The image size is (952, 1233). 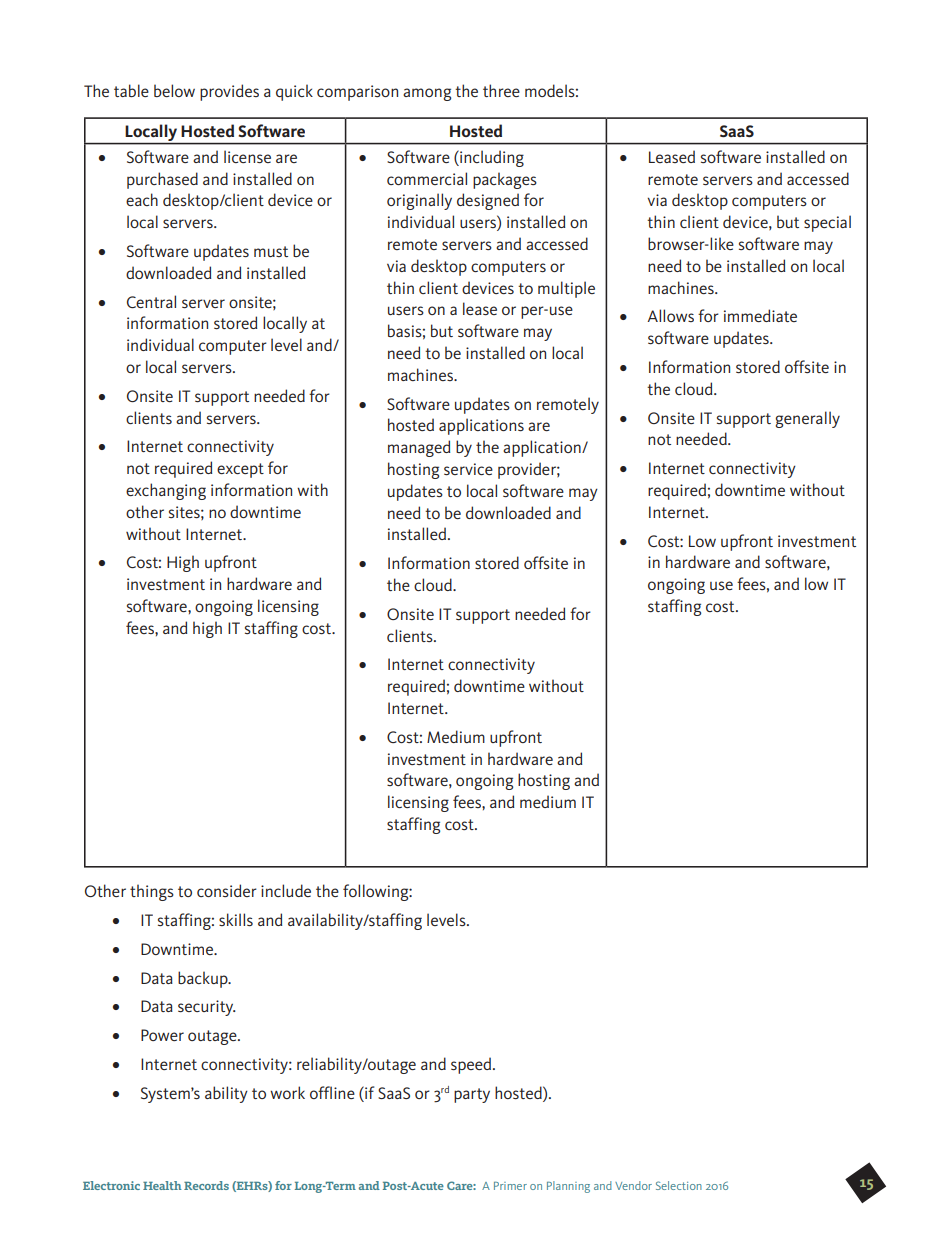 I want to click on below, so click(x=174, y=90).
